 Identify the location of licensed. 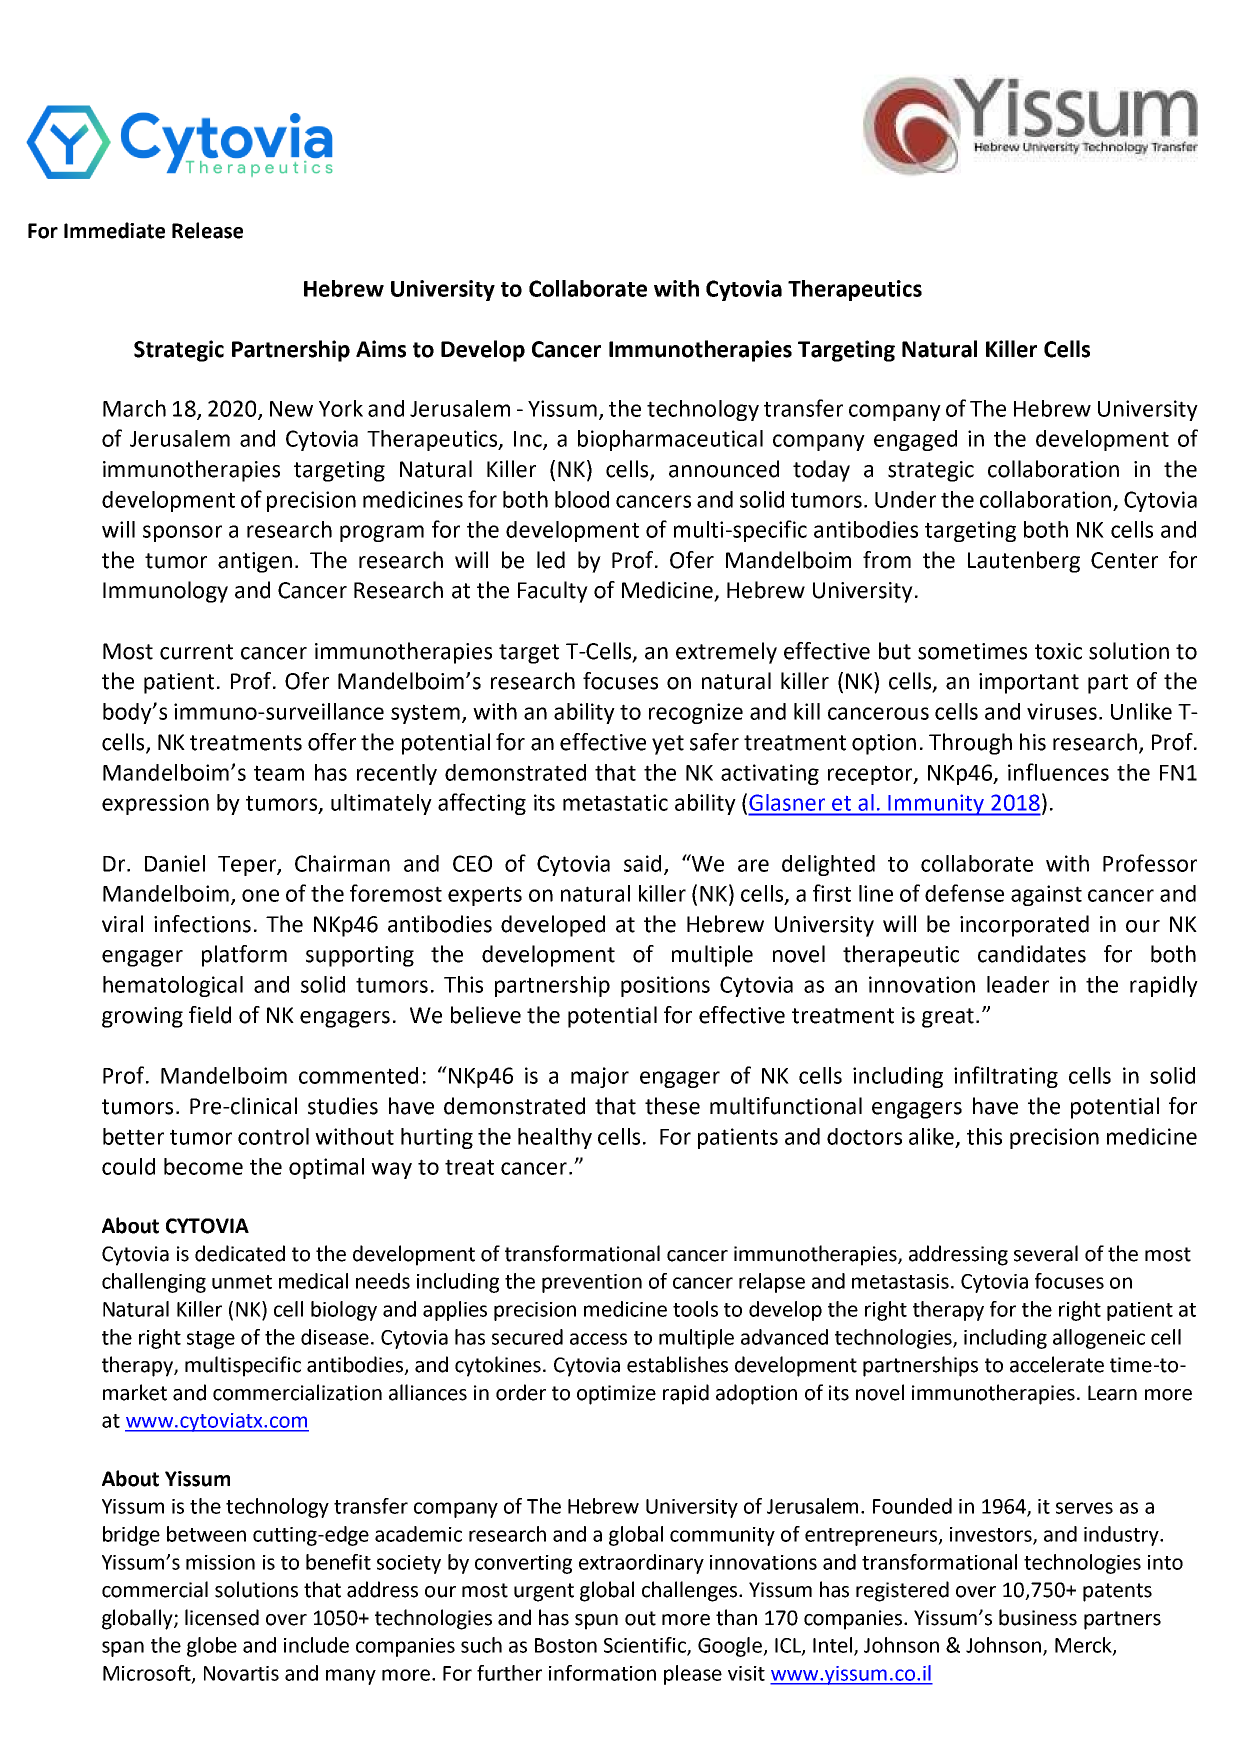
(222, 1617).
